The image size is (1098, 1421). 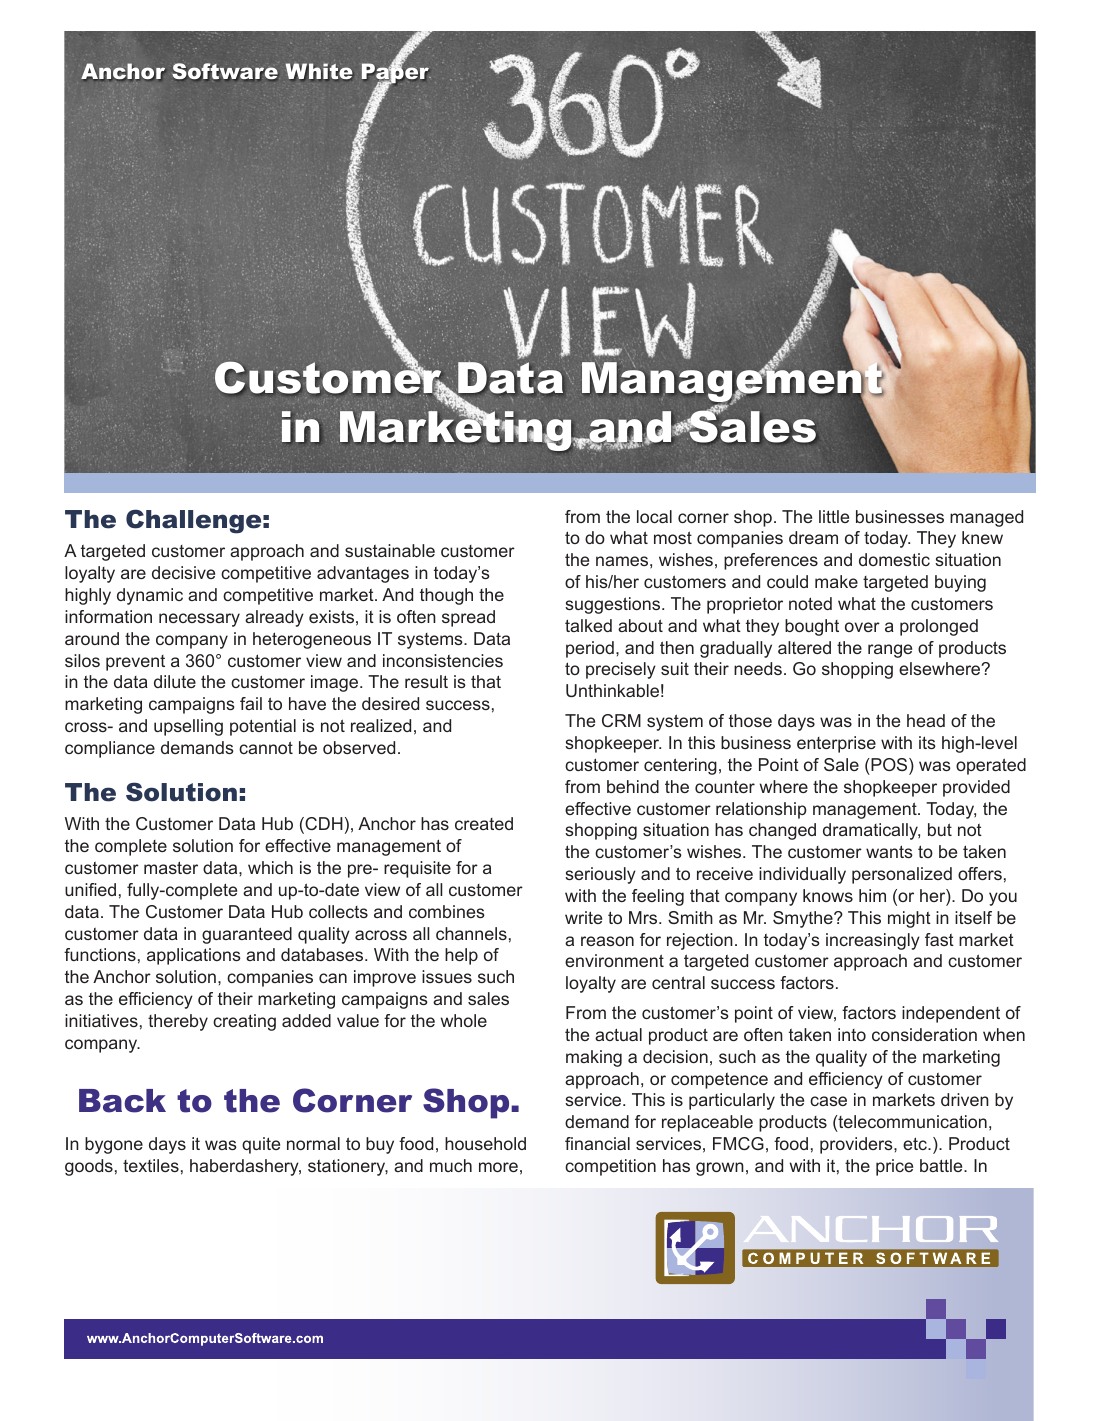 I want to click on necessary, so click(x=199, y=620).
